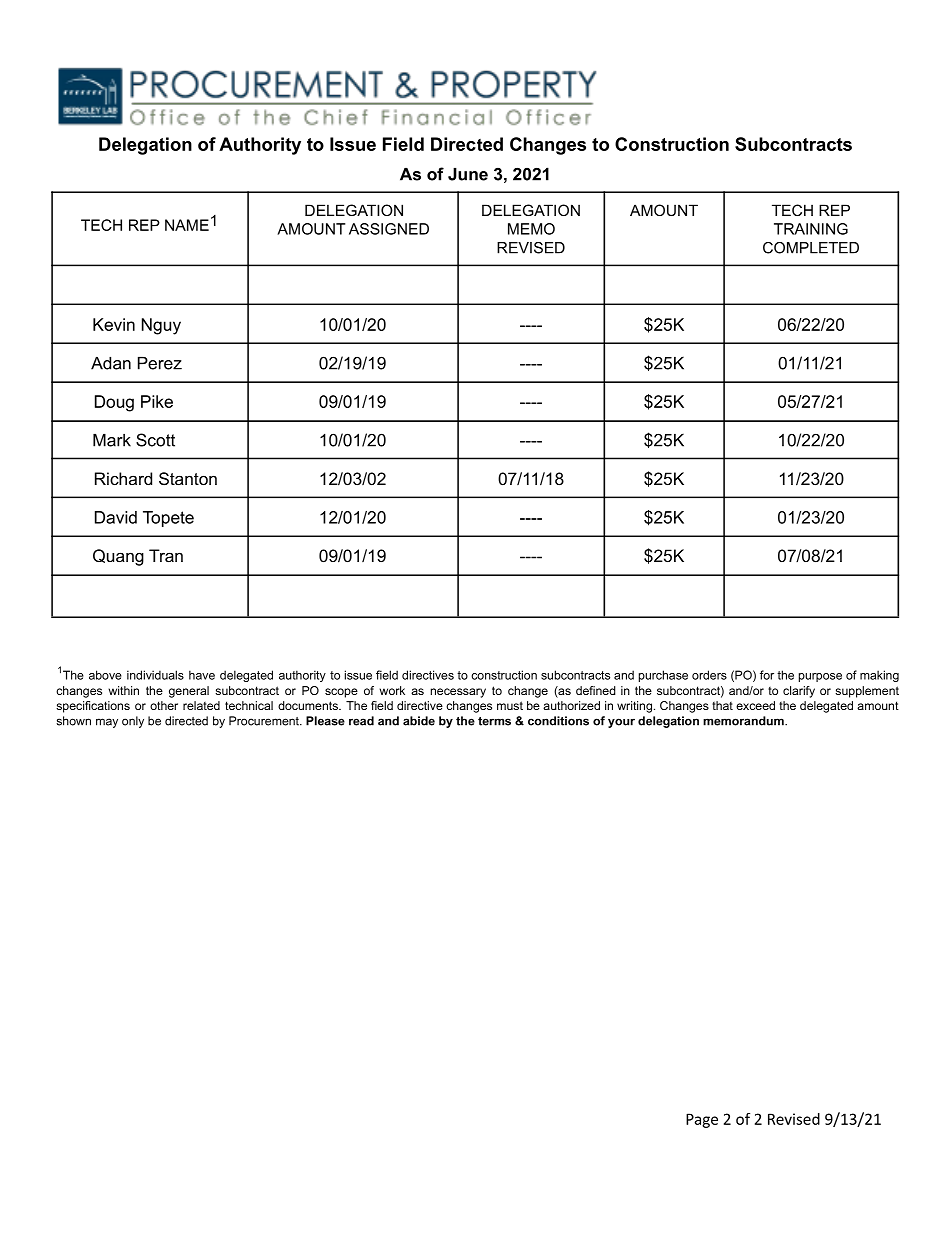 The height and width of the screenshot is (1233, 952). Describe the element at coordinates (811, 229) in the screenshot. I see `TRAINING` at that location.
